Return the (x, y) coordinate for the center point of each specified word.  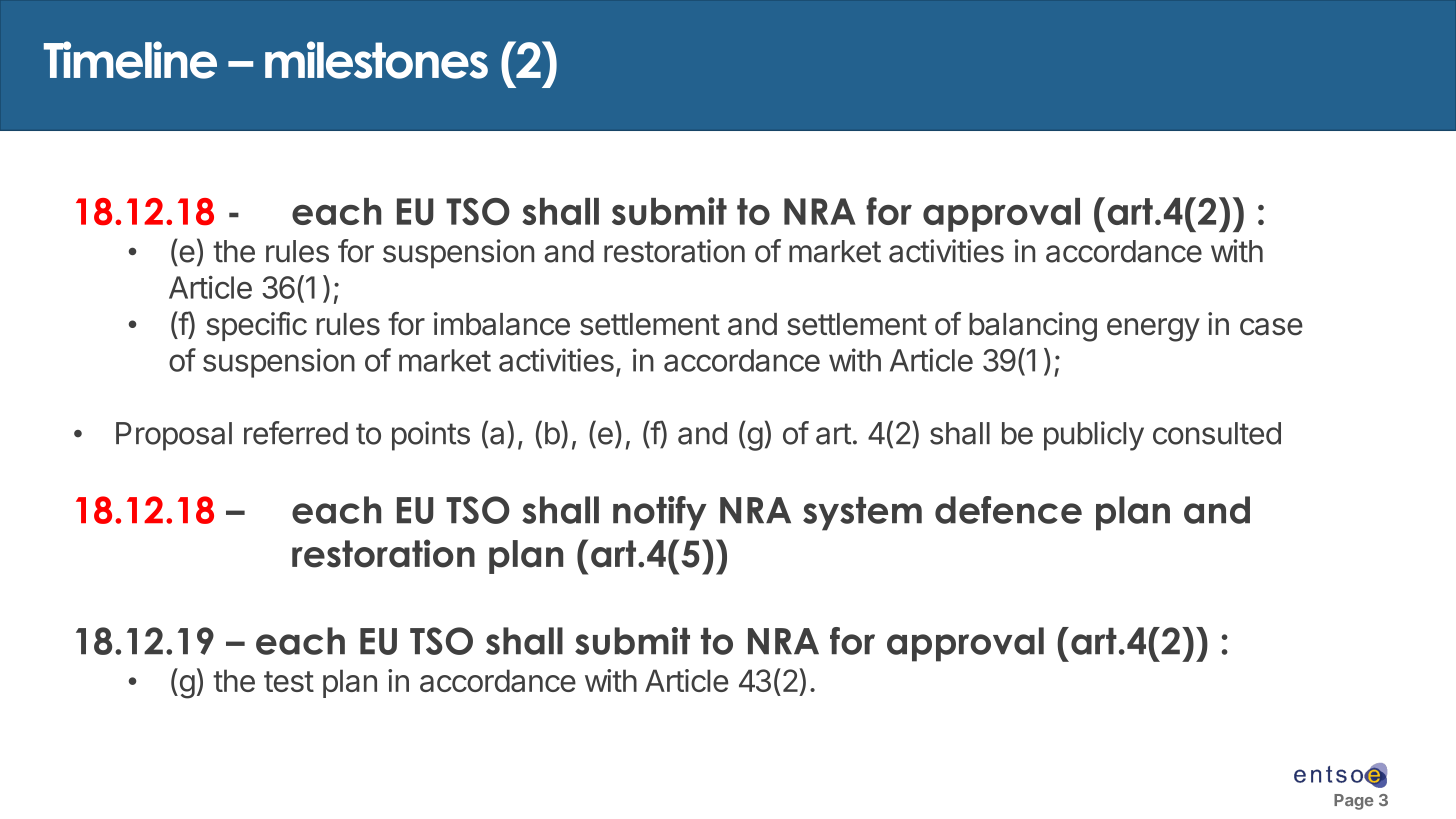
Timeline (130, 60)
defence (1008, 510)
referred (296, 433)
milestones (376, 60)
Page (1353, 802)
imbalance (502, 324)
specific (256, 326)
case (1271, 327)
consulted (1217, 433)
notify (660, 513)
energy (1153, 330)
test (289, 681)
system (862, 514)
